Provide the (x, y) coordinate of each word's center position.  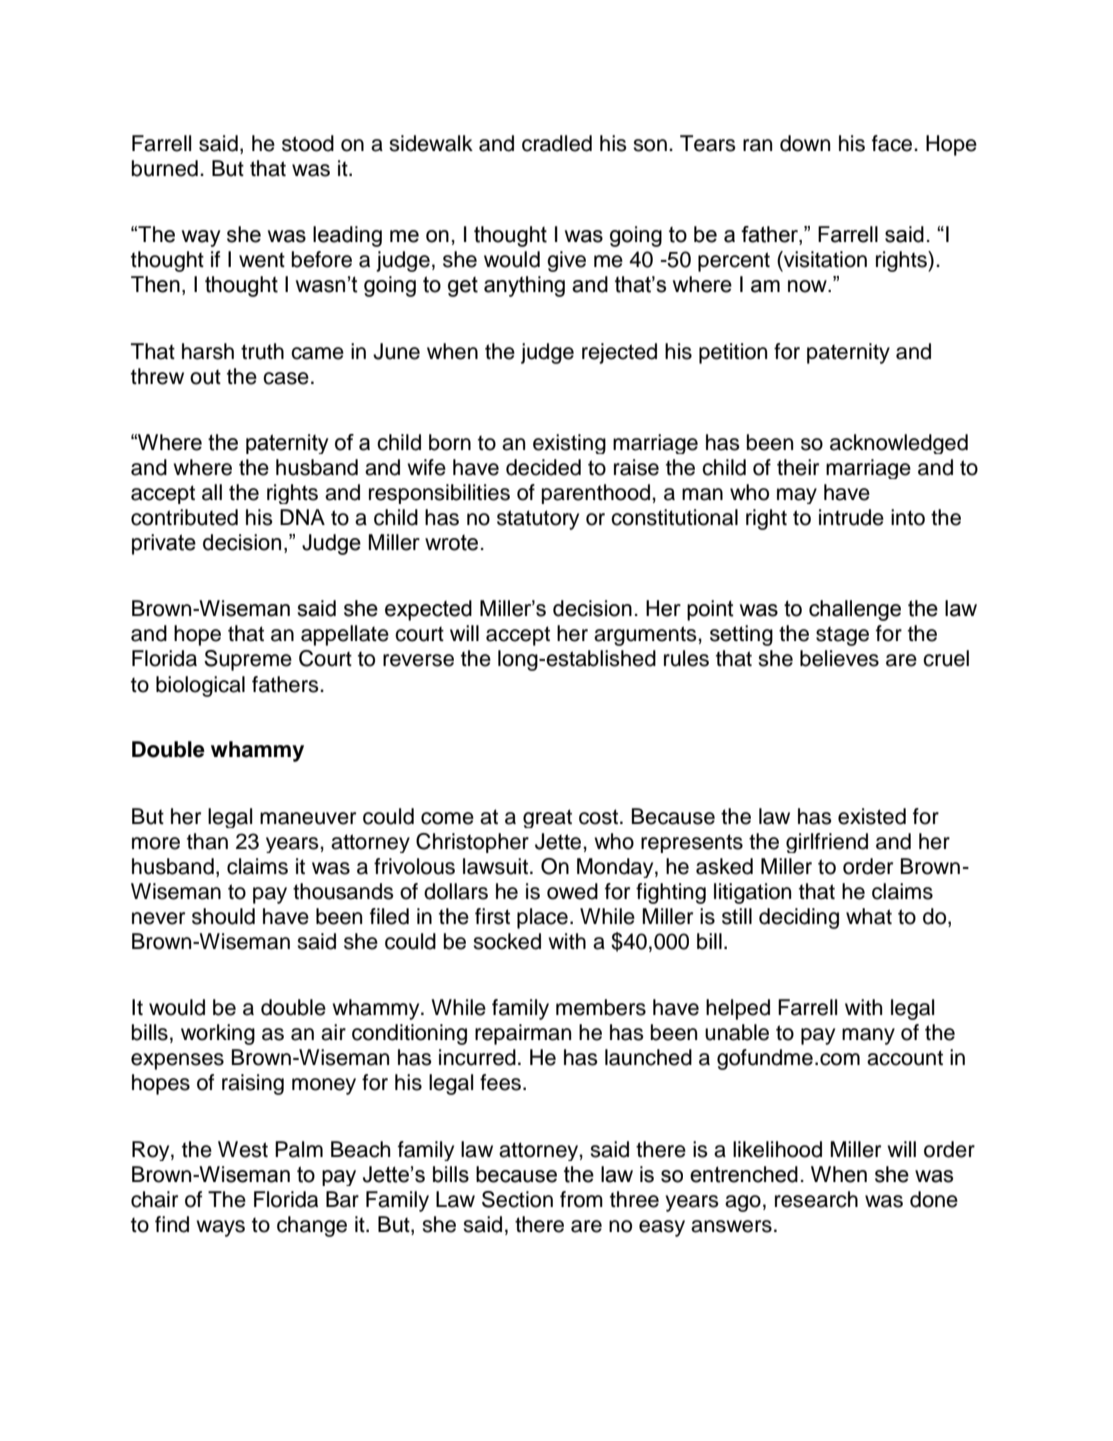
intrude (851, 517)
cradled (557, 143)
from (581, 1199)
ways (220, 1228)
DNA (302, 517)
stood (308, 143)
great (547, 818)
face (893, 143)
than (207, 841)
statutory (538, 520)
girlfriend (827, 843)
